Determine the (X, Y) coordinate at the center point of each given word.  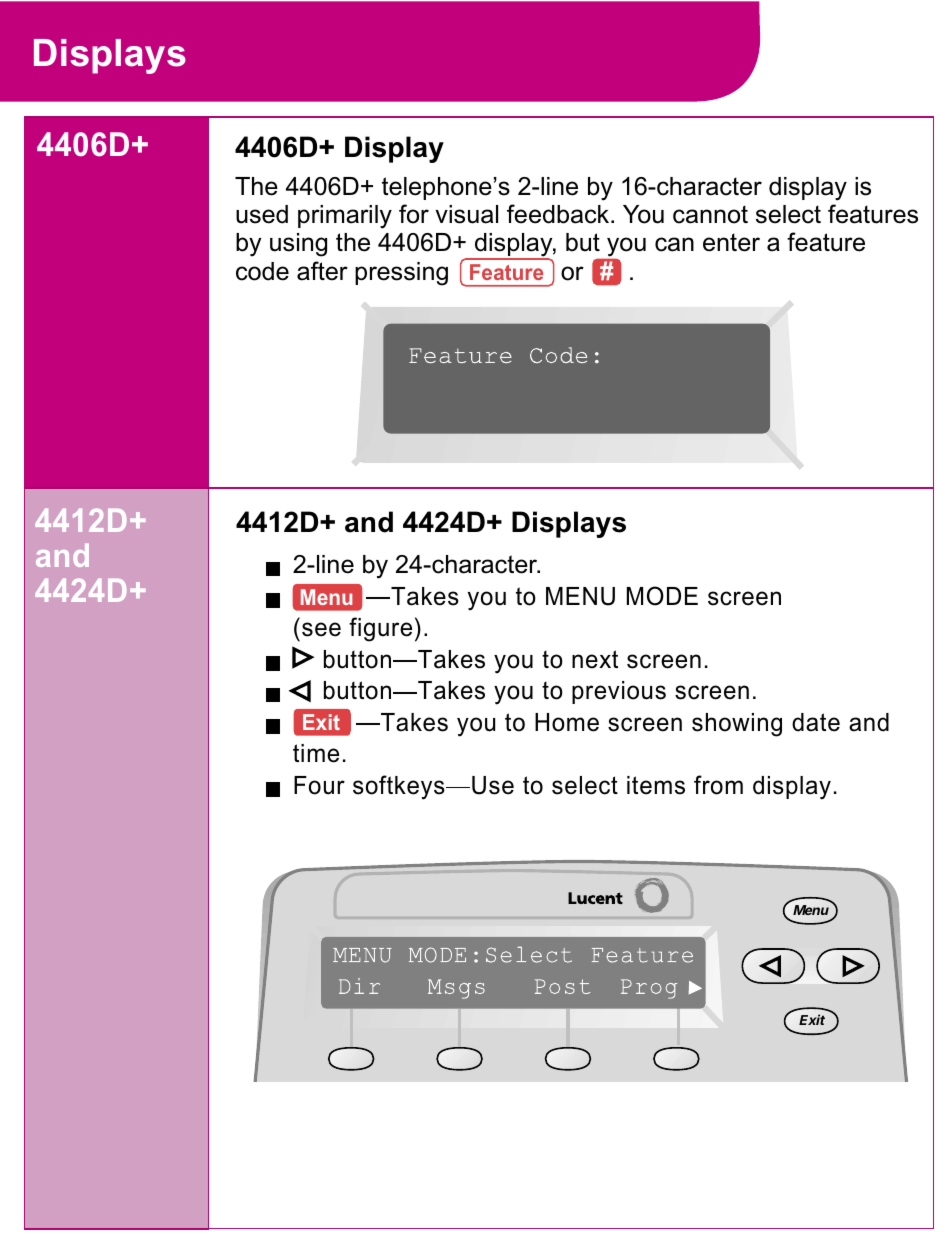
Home (567, 722)
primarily (345, 217)
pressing (401, 274)
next (595, 659)
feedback (559, 214)
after (322, 271)
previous (619, 692)
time (316, 753)
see (321, 629)
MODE (662, 596)
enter (731, 242)
